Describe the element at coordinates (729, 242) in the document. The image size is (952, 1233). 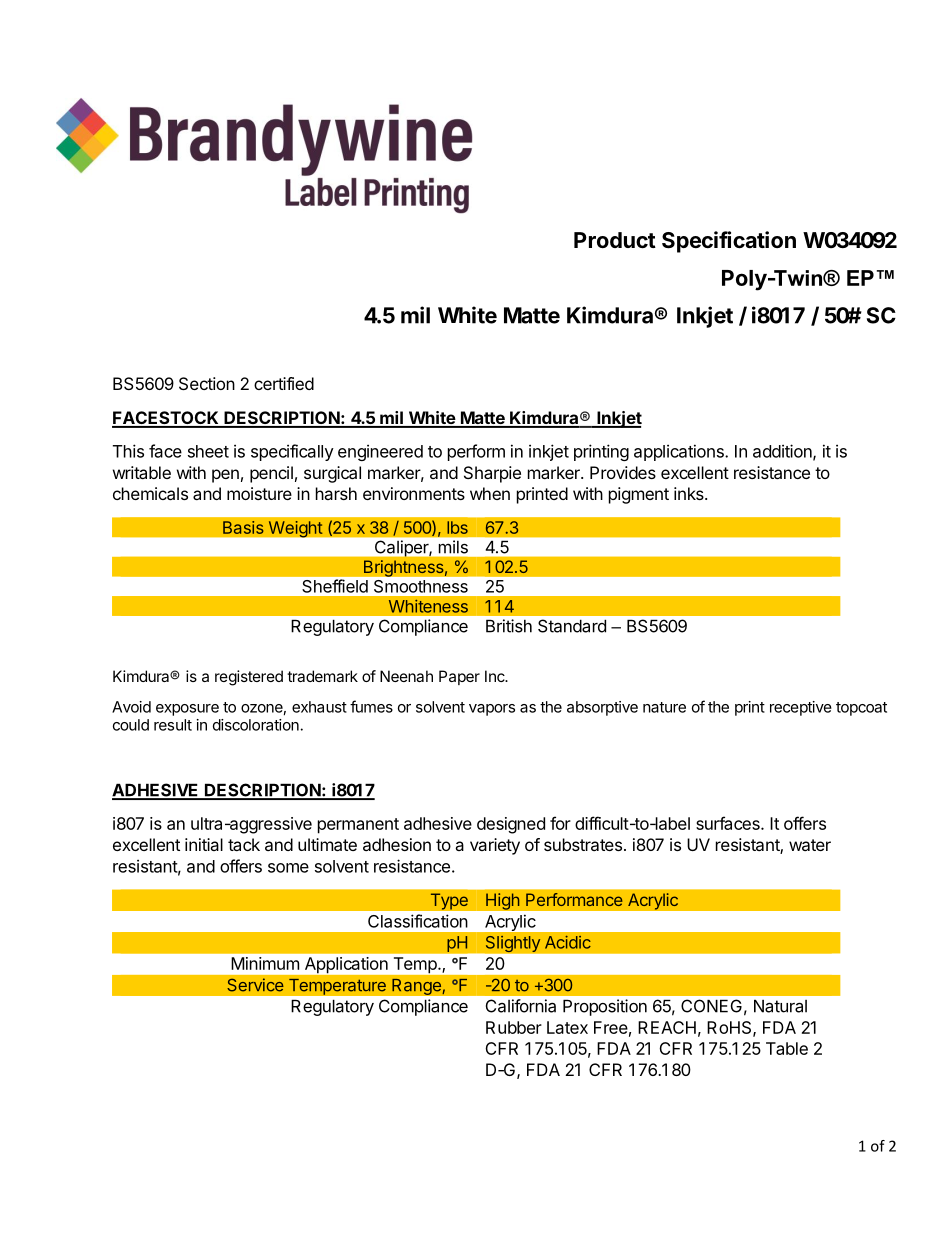
I see `Specification` at that location.
